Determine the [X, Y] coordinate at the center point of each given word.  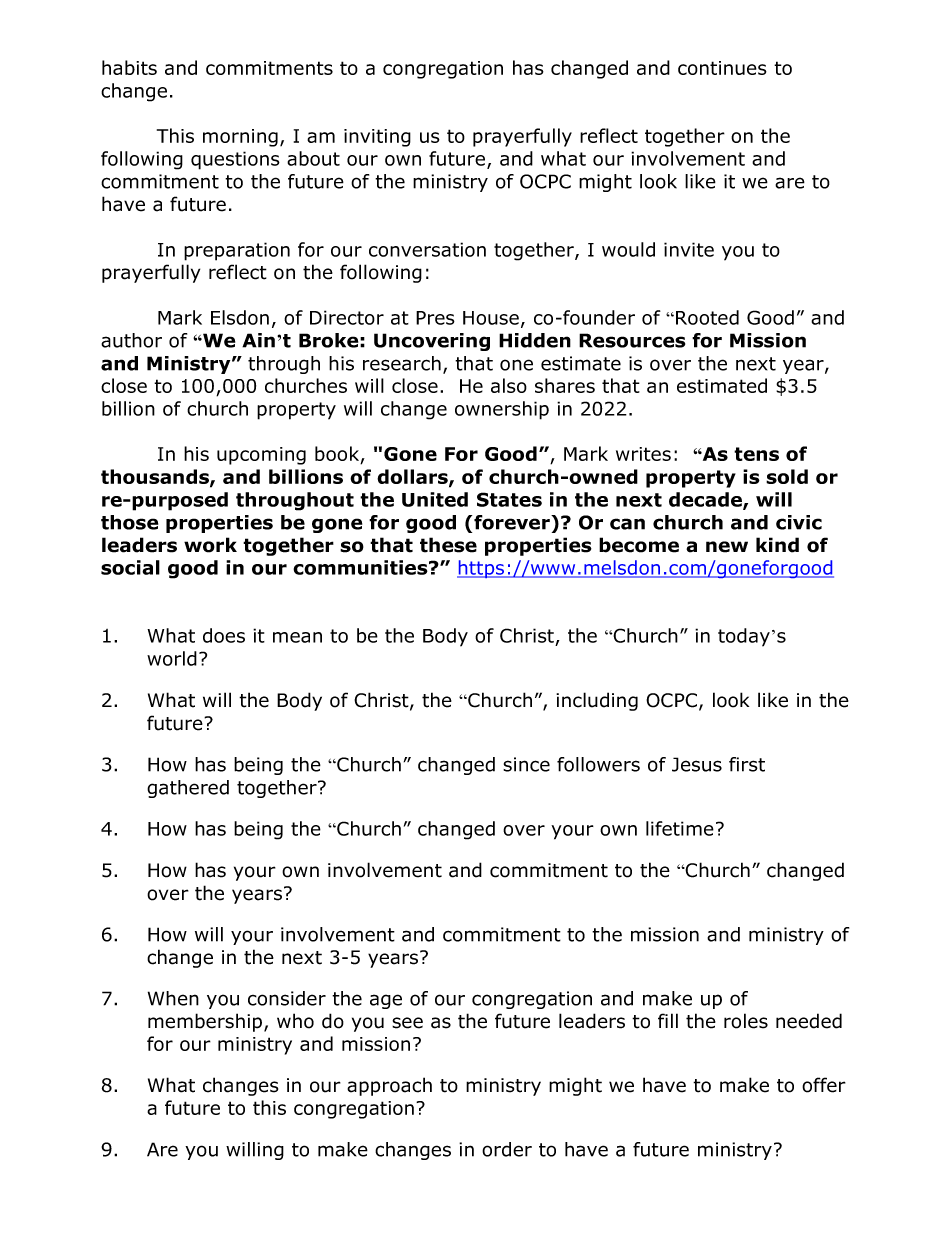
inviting [377, 138]
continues [722, 68]
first [747, 764]
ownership [502, 410]
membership [206, 1022]
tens [756, 454]
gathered [188, 789]
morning [240, 138]
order [507, 1149]
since [526, 764]
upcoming [261, 456]
